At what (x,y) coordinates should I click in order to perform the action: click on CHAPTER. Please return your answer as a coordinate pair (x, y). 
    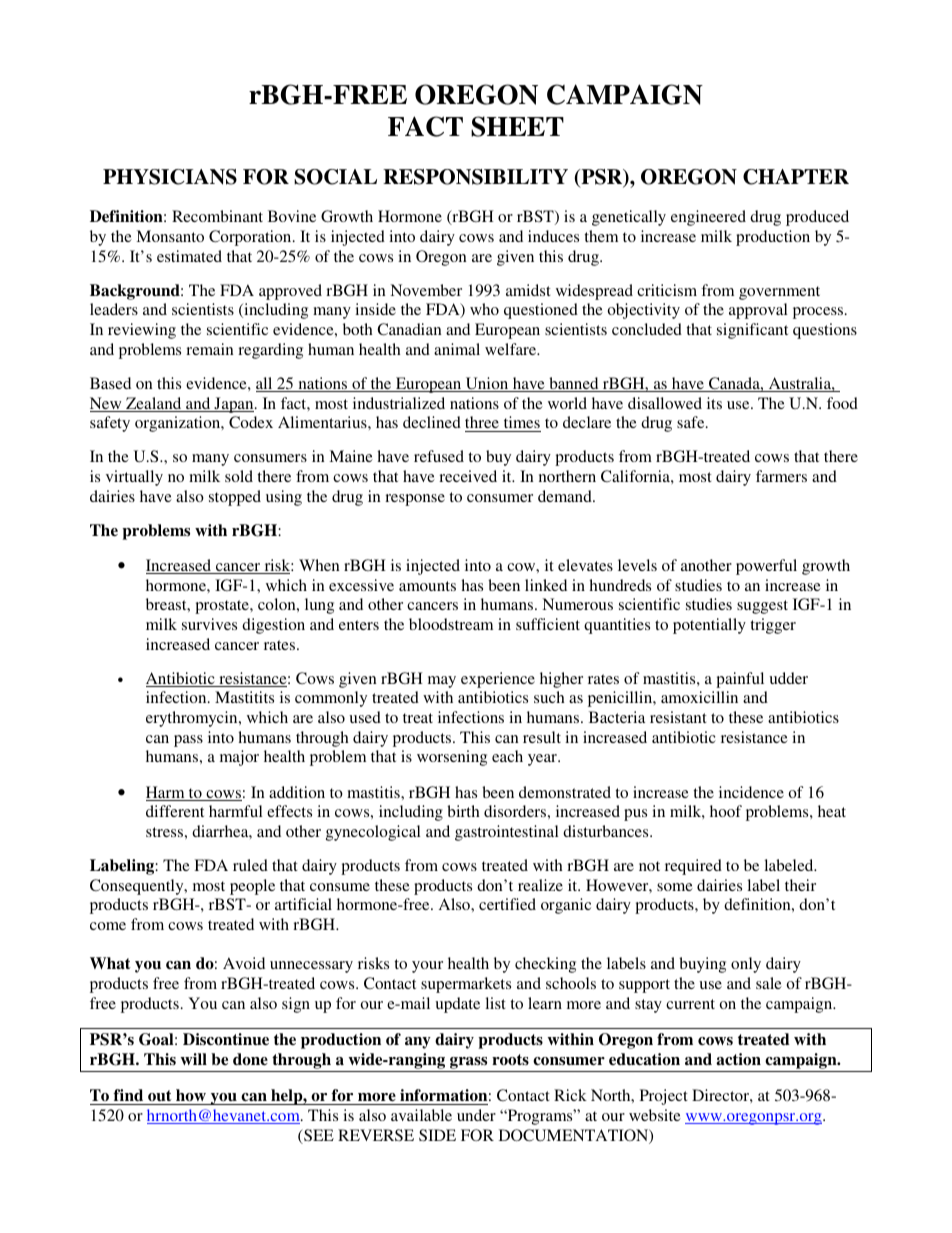
    Looking at the image, I should click on (796, 177).
